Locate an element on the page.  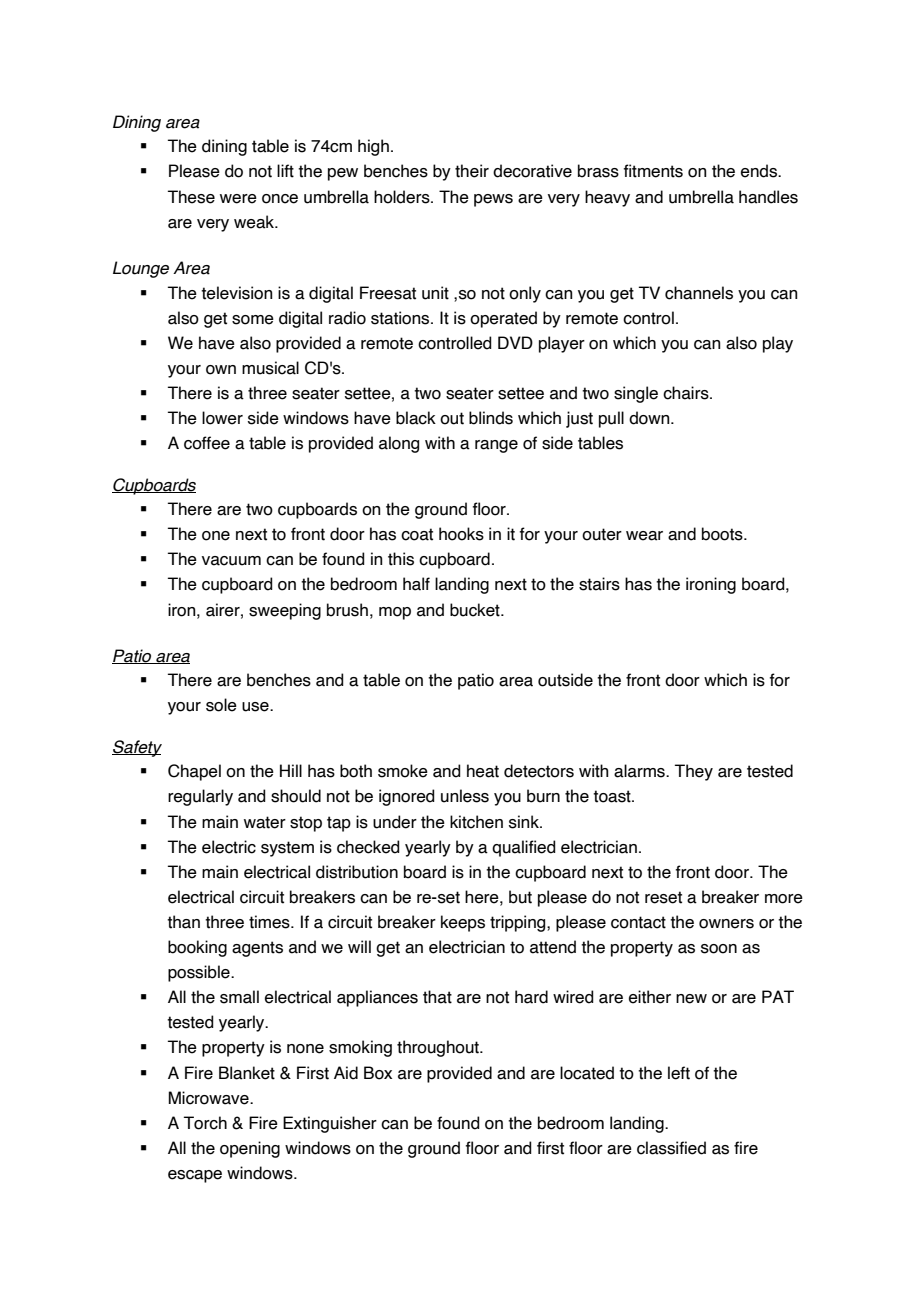
They is located at coordinates (694, 772).
